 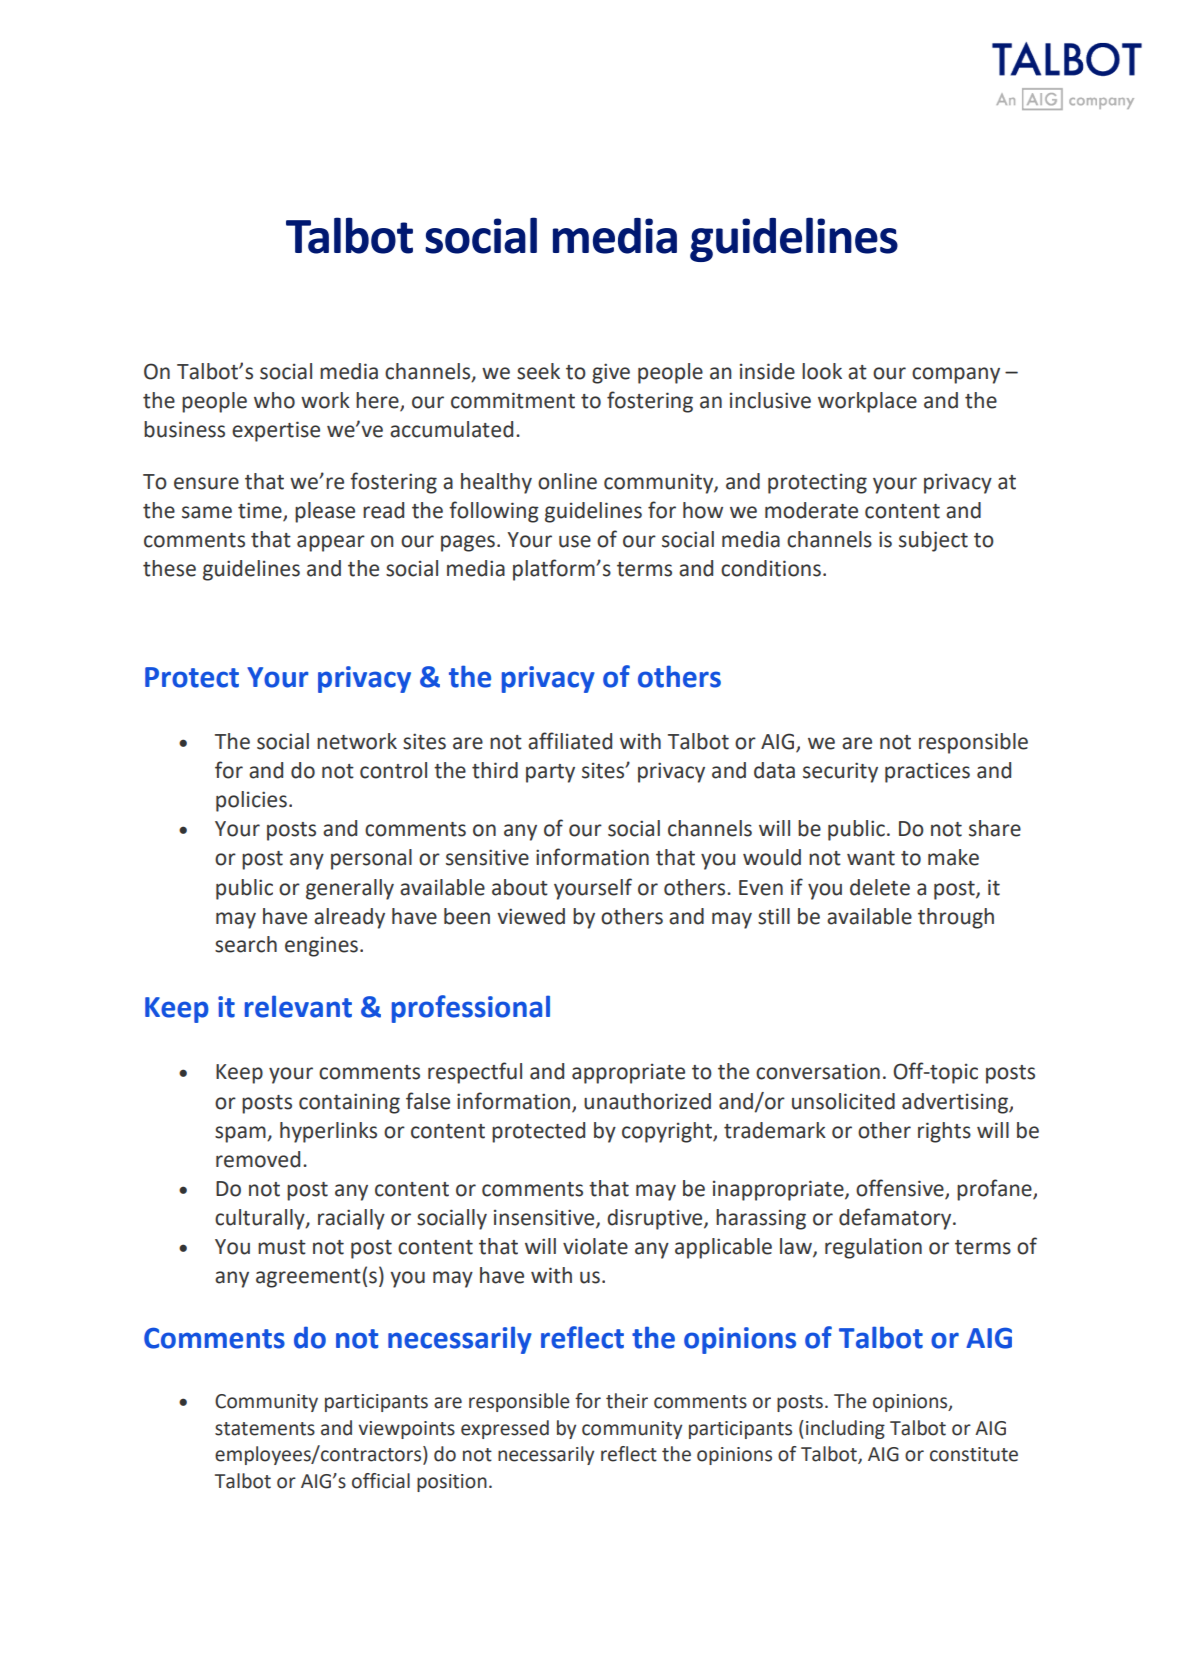 I want to click on disruptive, so click(x=656, y=1219).
